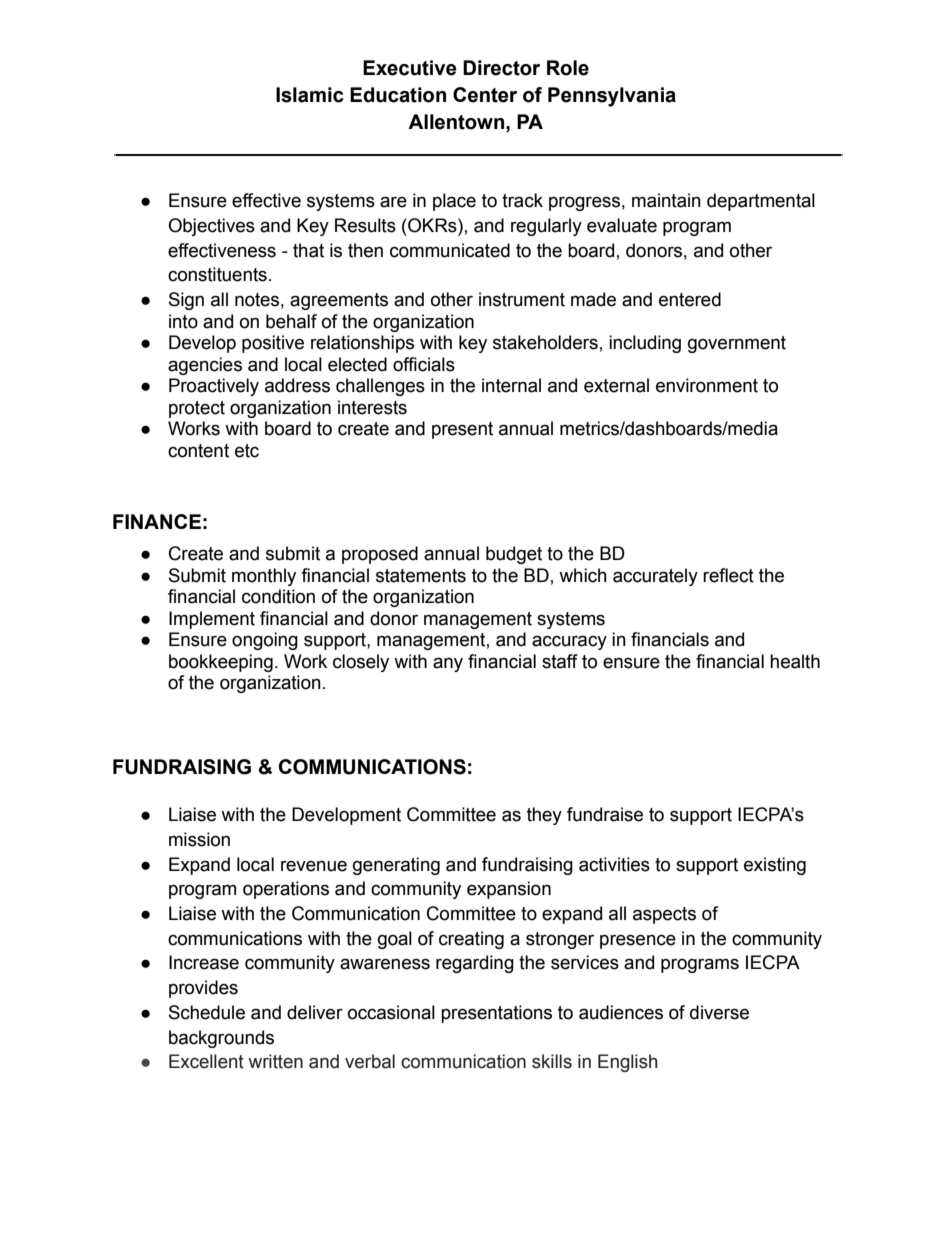  Describe the element at coordinates (511, 385) in the image. I see `internal` at that location.
